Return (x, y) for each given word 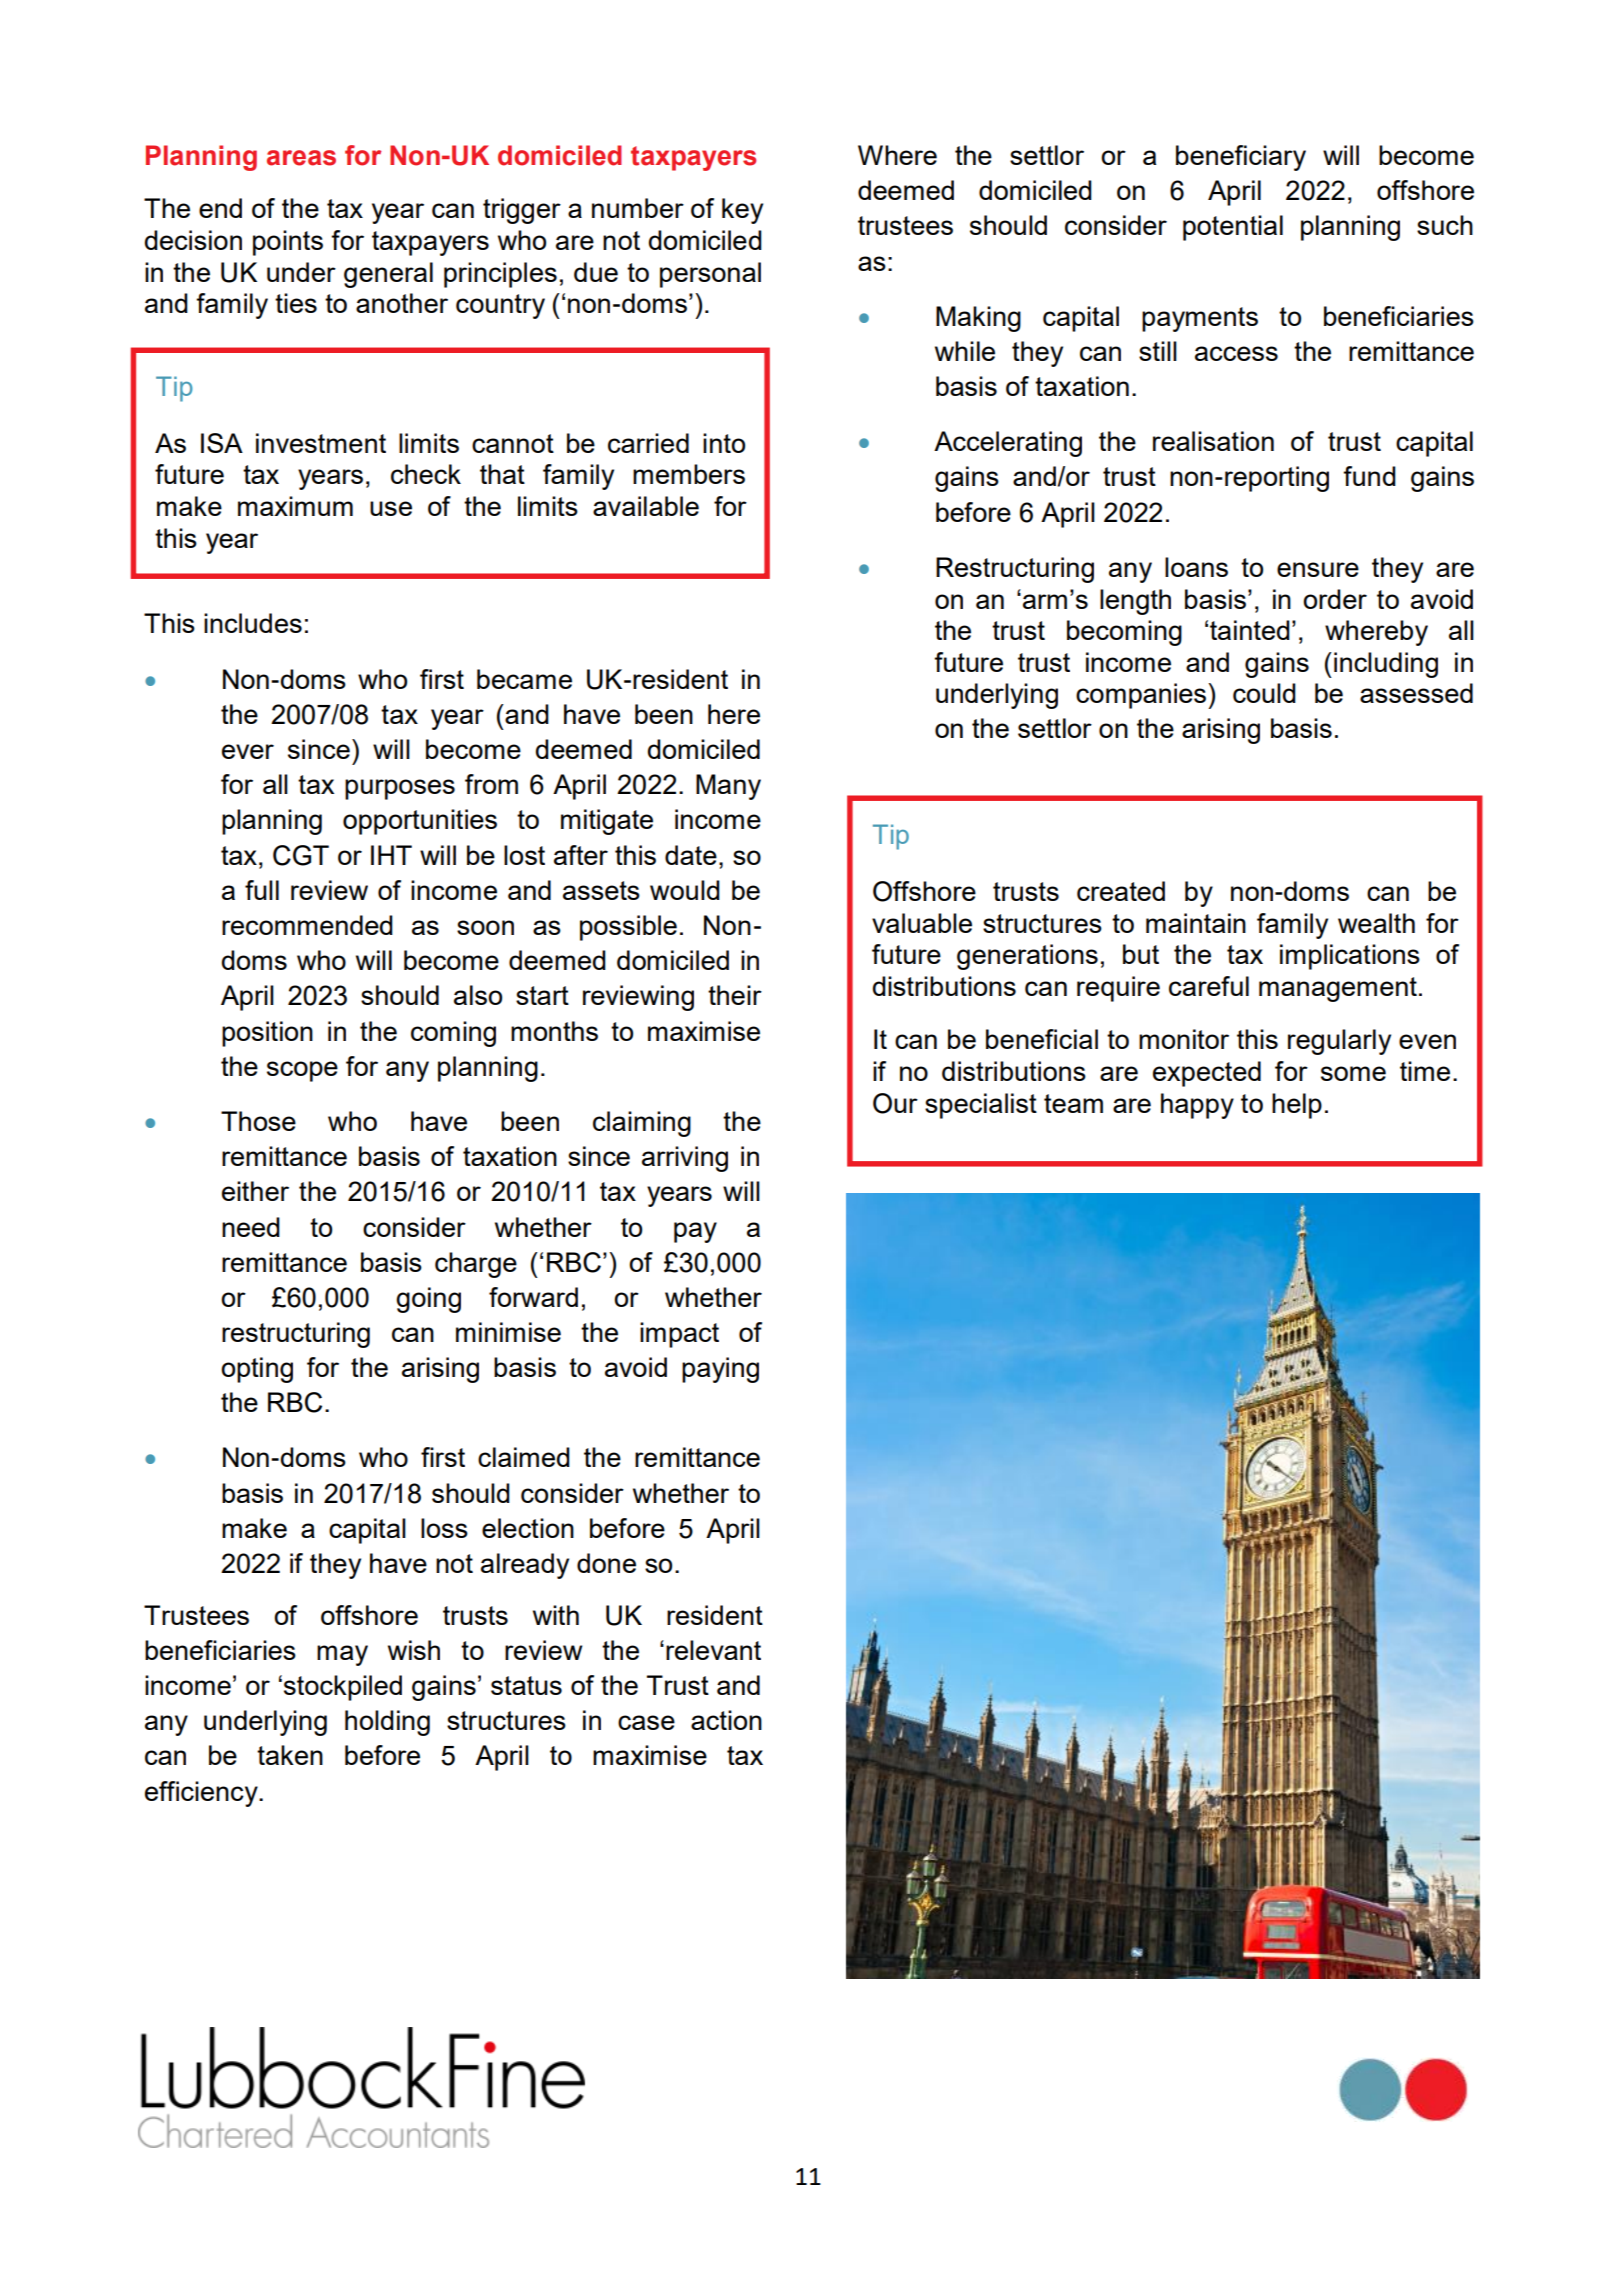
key (742, 211)
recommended (307, 925)
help (1297, 1106)
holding (387, 1723)
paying (720, 1370)
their (735, 995)
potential (1233, 228)
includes (253, 623)
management (1338, 989)
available (646, 506)
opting (257, 1370)
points (288, 243)
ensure (1318, 569)
